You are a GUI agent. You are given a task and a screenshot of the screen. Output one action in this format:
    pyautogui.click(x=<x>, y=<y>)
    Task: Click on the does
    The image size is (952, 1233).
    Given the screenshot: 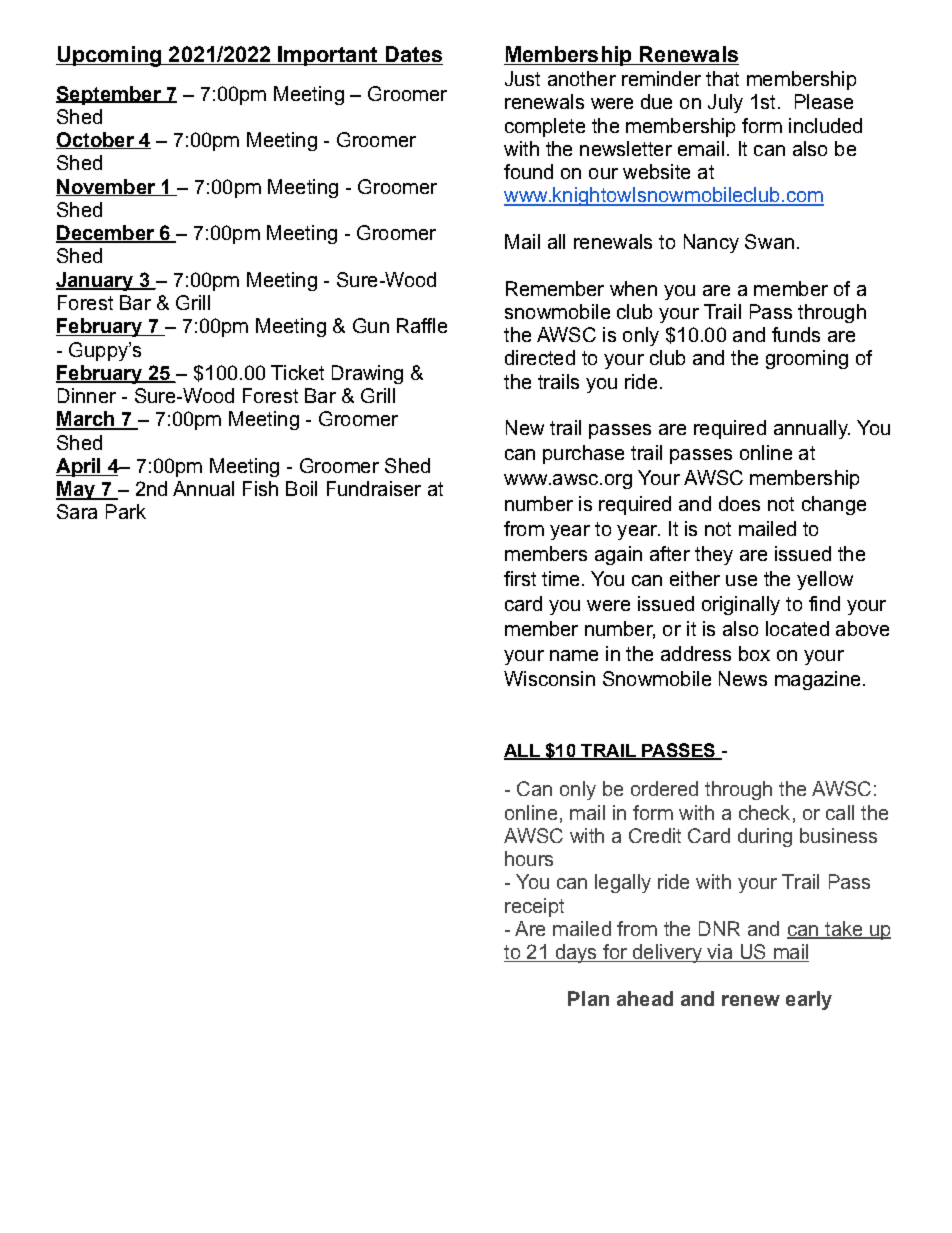 What is the action you would take?
    pyautogui.click(x=739, y=503)
